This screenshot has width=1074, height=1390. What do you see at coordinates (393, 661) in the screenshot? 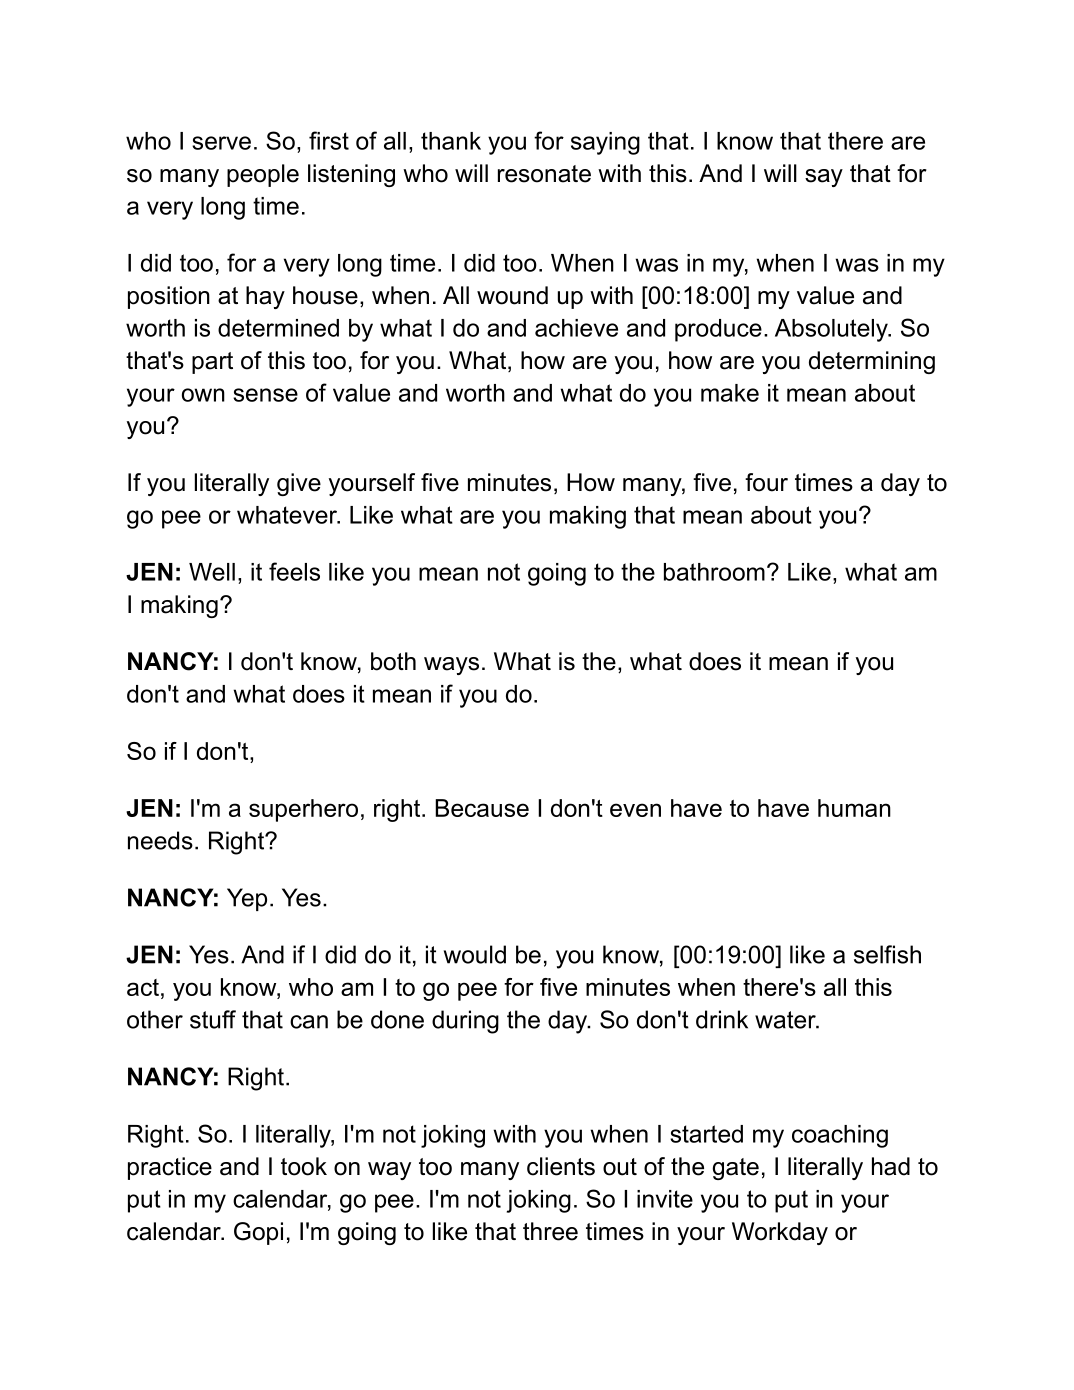
I see `both` at bounding box center [393, 661].
